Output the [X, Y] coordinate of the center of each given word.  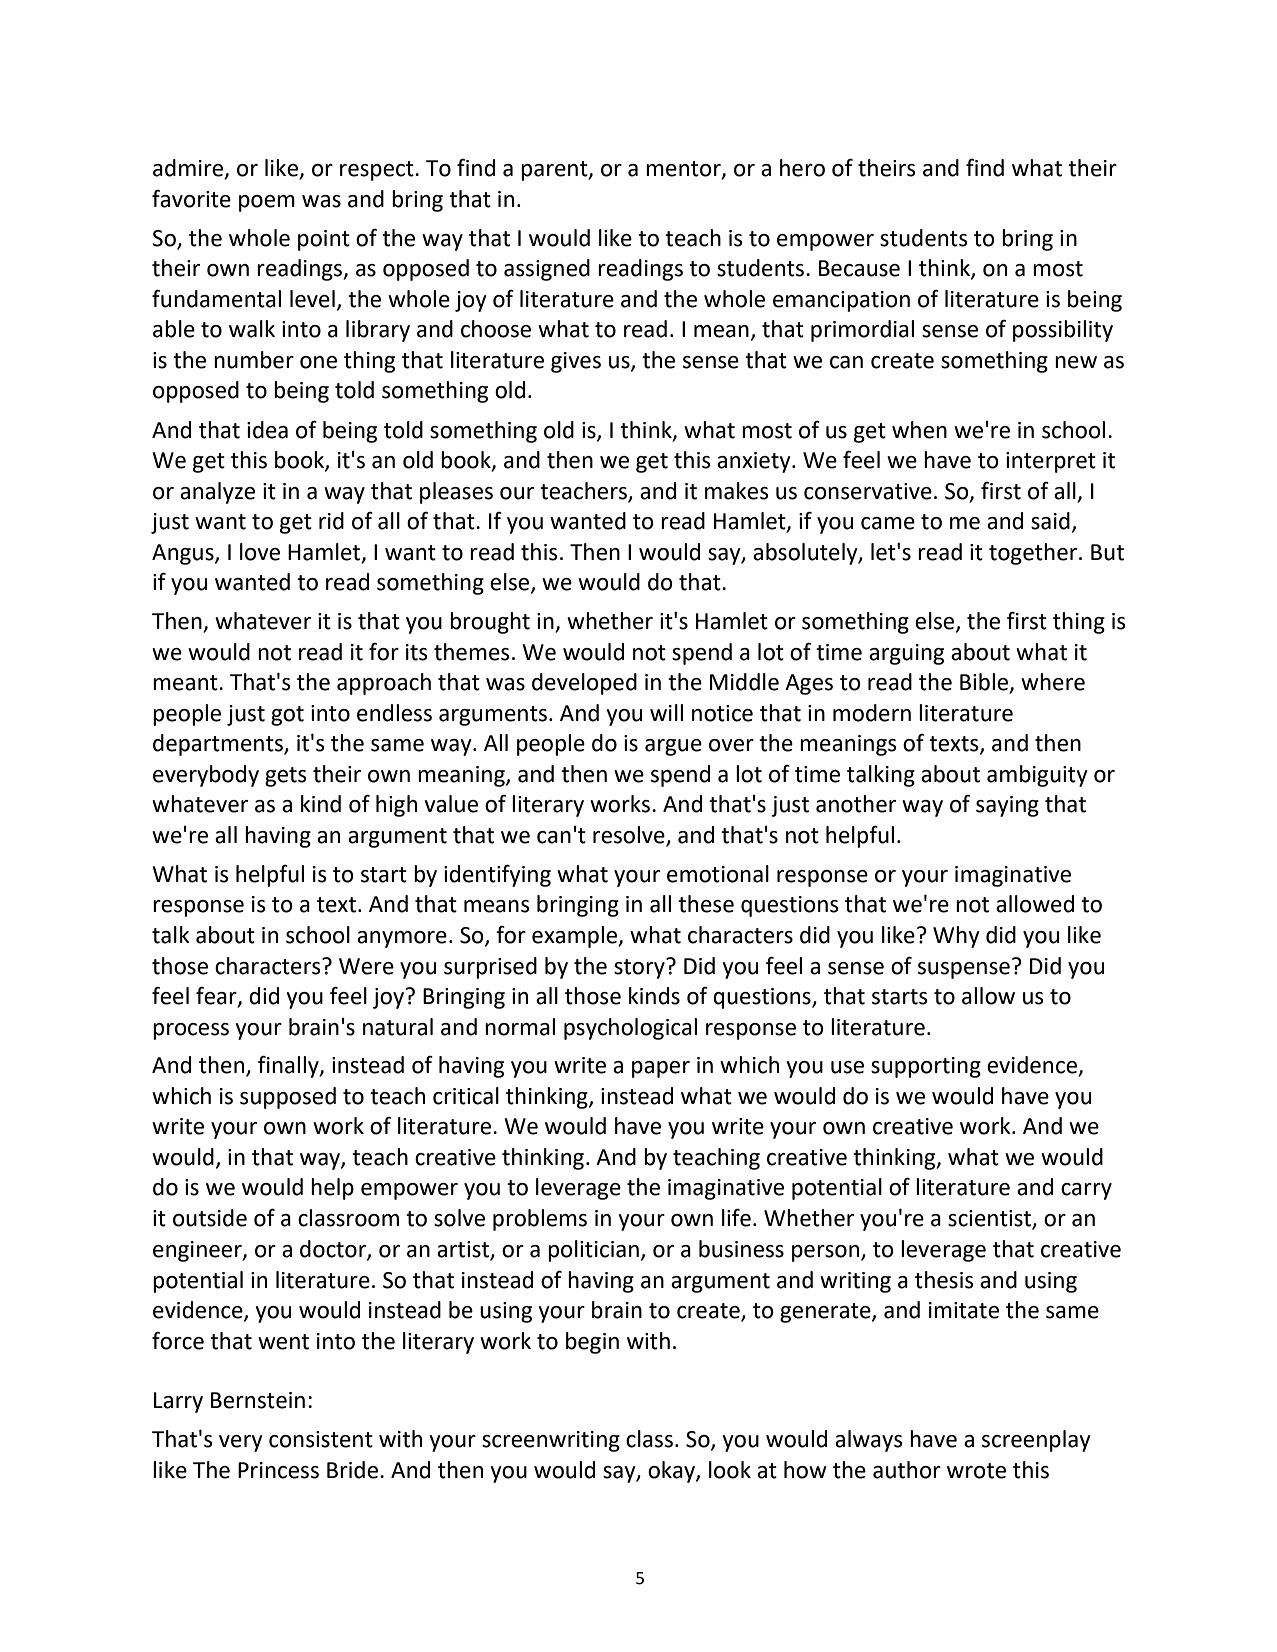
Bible [985, 683]
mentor [684, 170]
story [640, 968]
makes [737, 491]
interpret [1051, 462]
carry [1086, 1191]
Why [956, 937]
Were [366, 966]
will [666, 712]
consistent [321, 1439]
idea [267, 430]
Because [859, 268]
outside [210, 1218]
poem [267, 203]
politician [593, 1251]
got [287, 716]
